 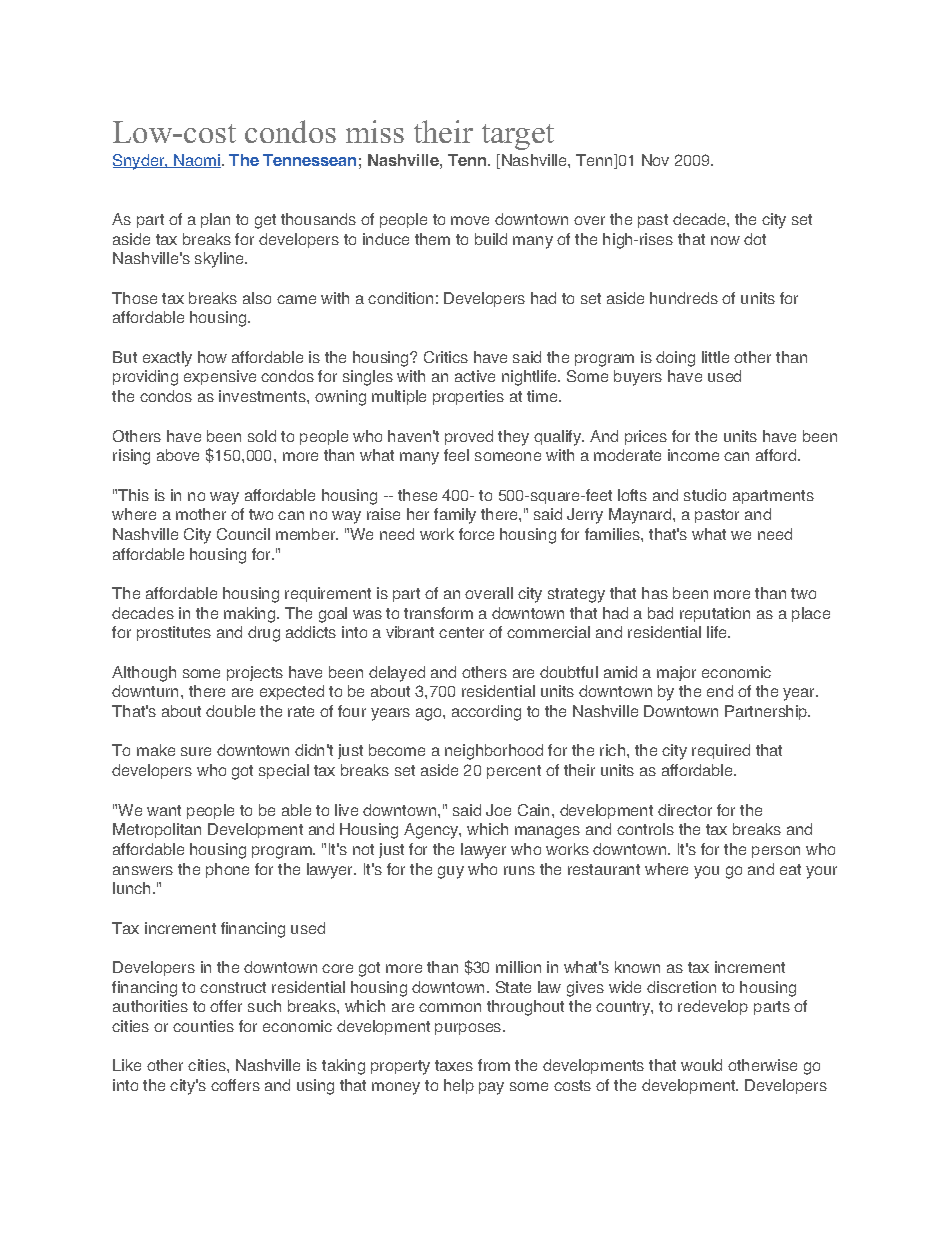 What do you see at coordinates (196, 751) in the document?
I see `sure` at bounding box center [196, 751].
